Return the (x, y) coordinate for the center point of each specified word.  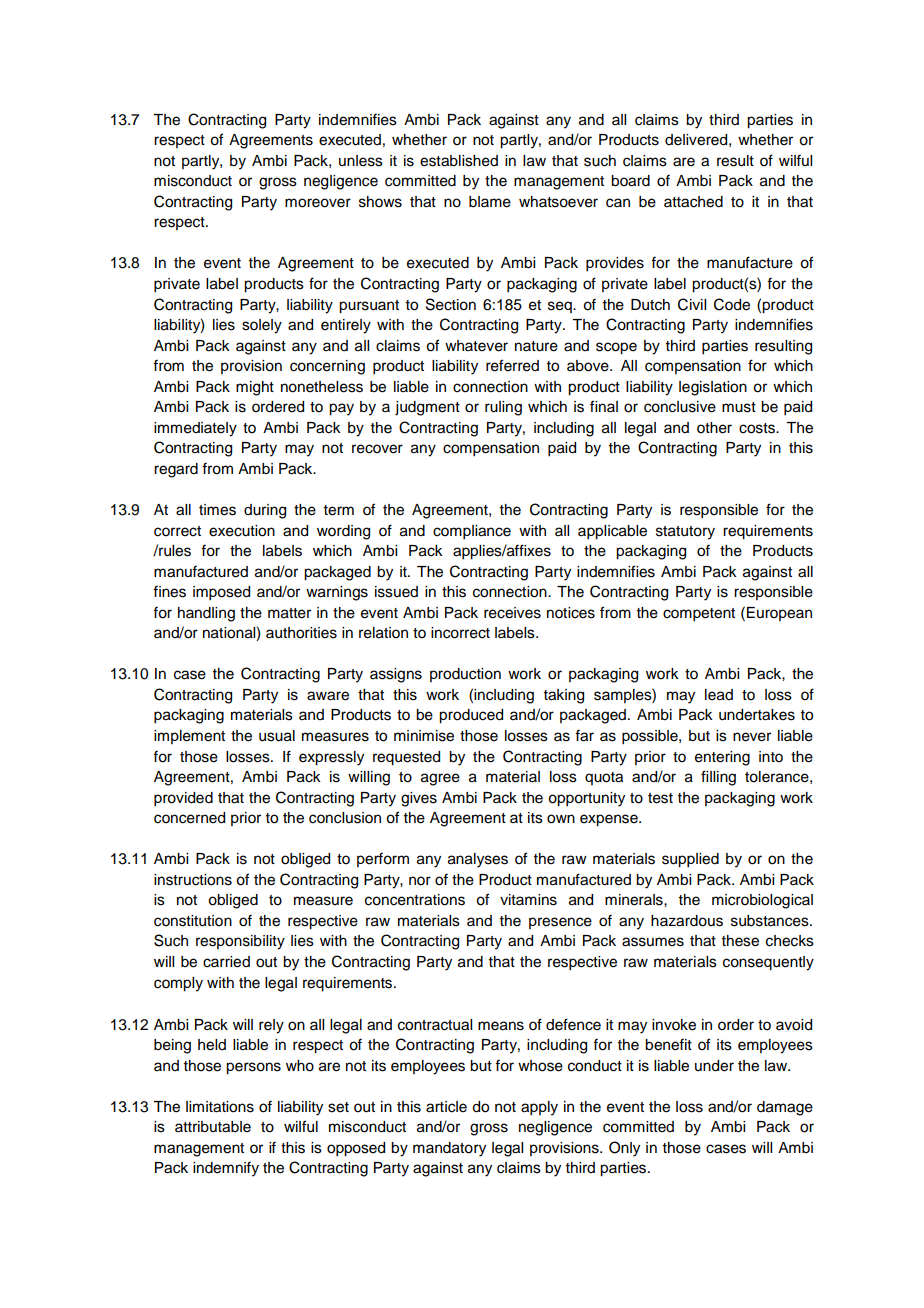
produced (471, 716)
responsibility (240, 942)
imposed (221, 593)
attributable (213, 1127)
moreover (318, 203)
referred (512, 365)
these (740, 941)
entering (722, 758)
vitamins (528, 900)
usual (277, 736)
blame (490, 202)
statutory (685, 533)
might (255, 388)
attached (693, 202)
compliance (472, 532)
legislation (713, 388)
